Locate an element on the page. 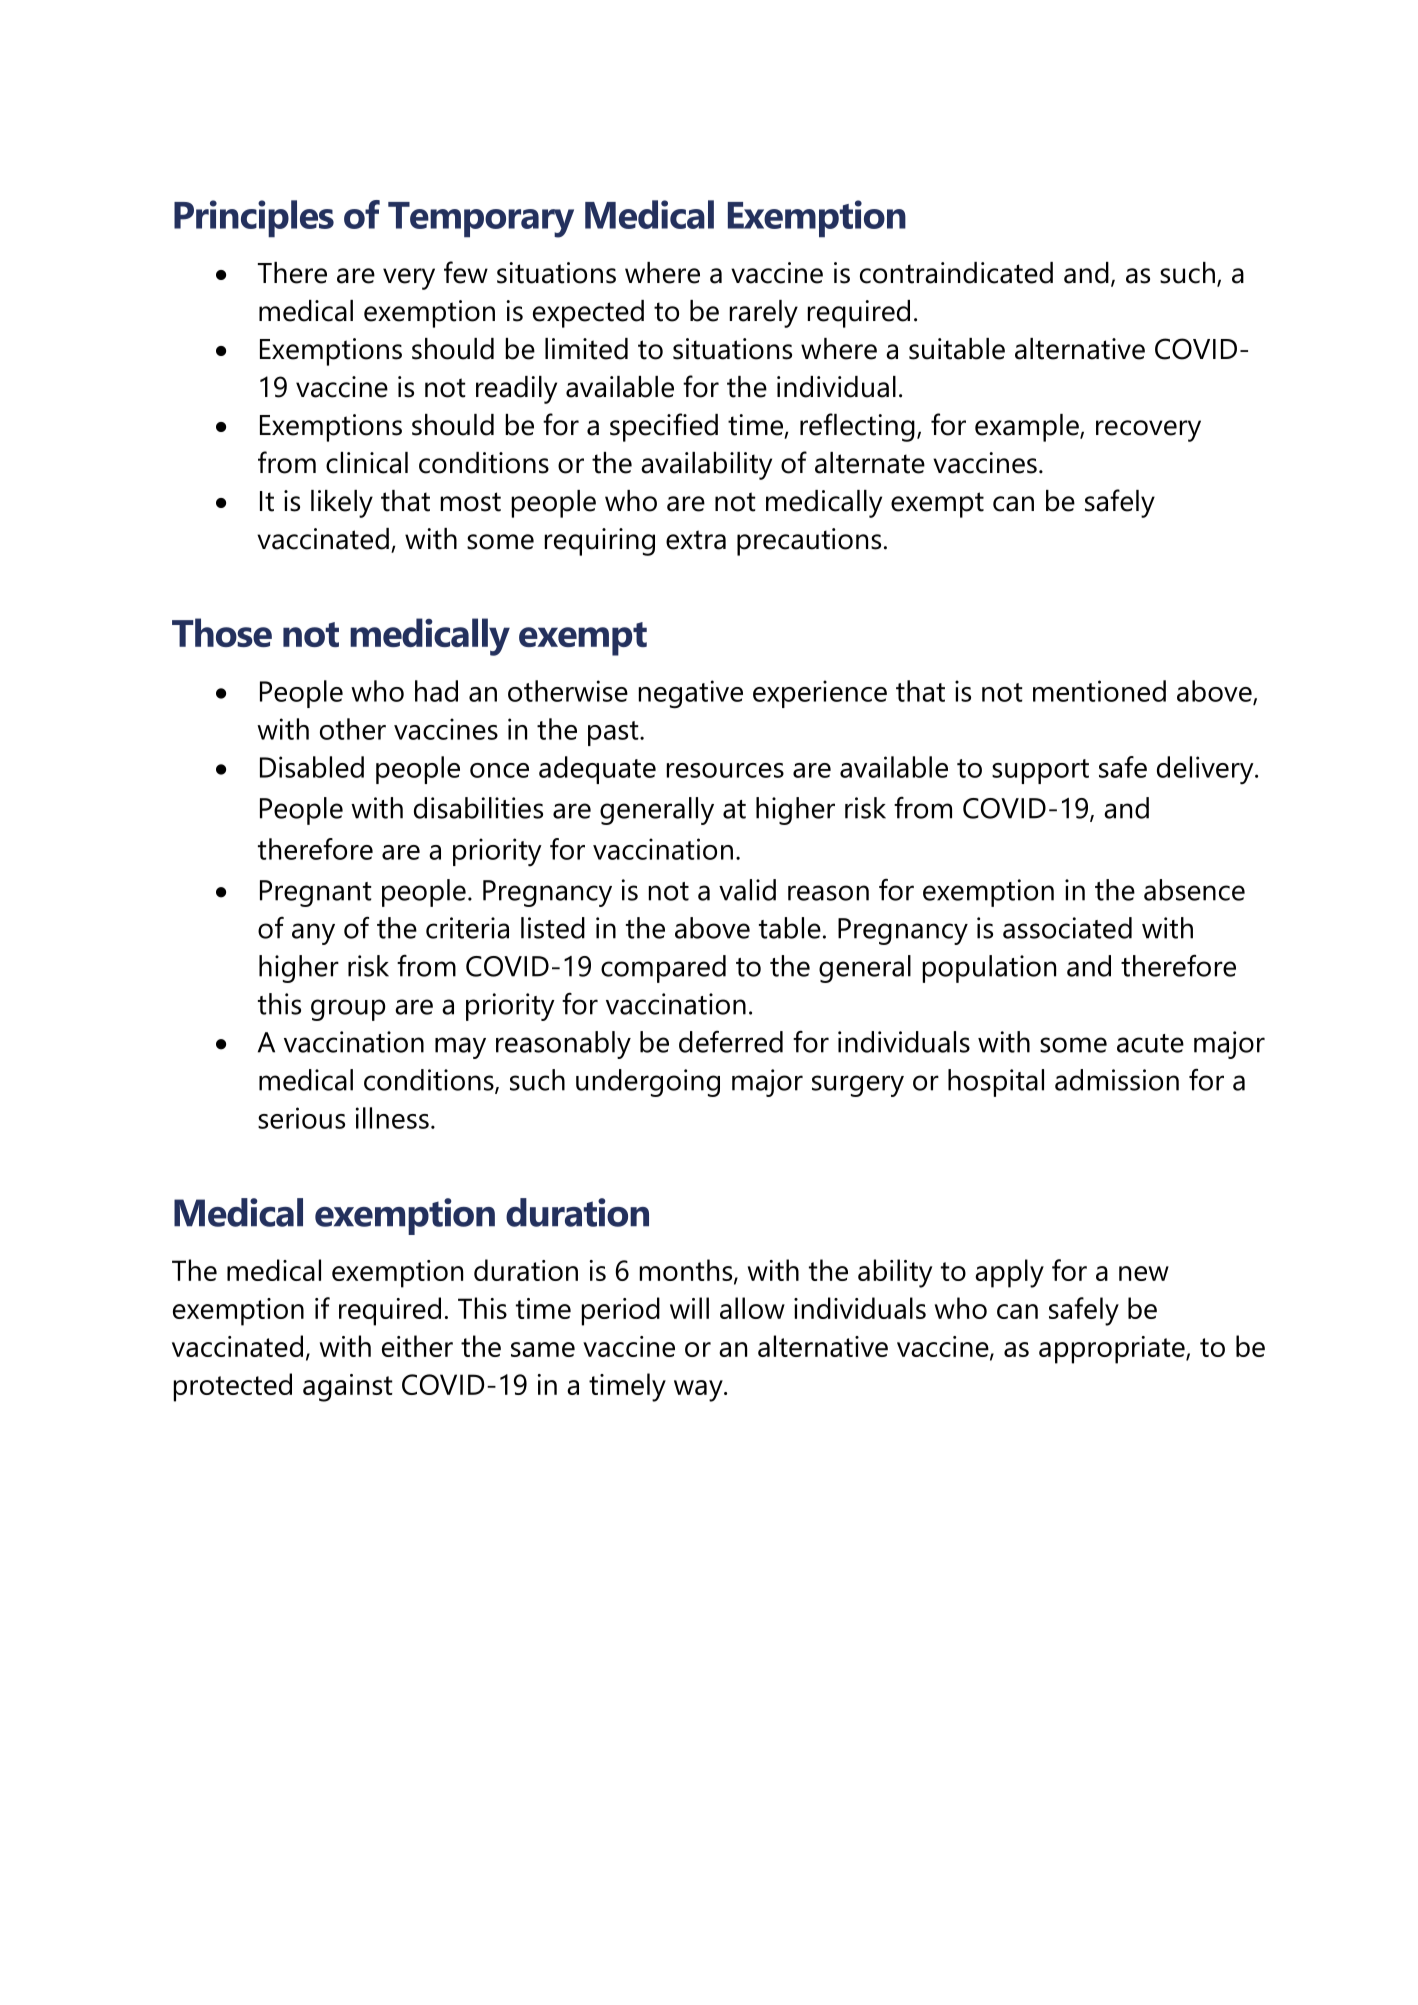 The height and width of the page is (2005, 1418). serious is located at coordinates (301, 1118).
